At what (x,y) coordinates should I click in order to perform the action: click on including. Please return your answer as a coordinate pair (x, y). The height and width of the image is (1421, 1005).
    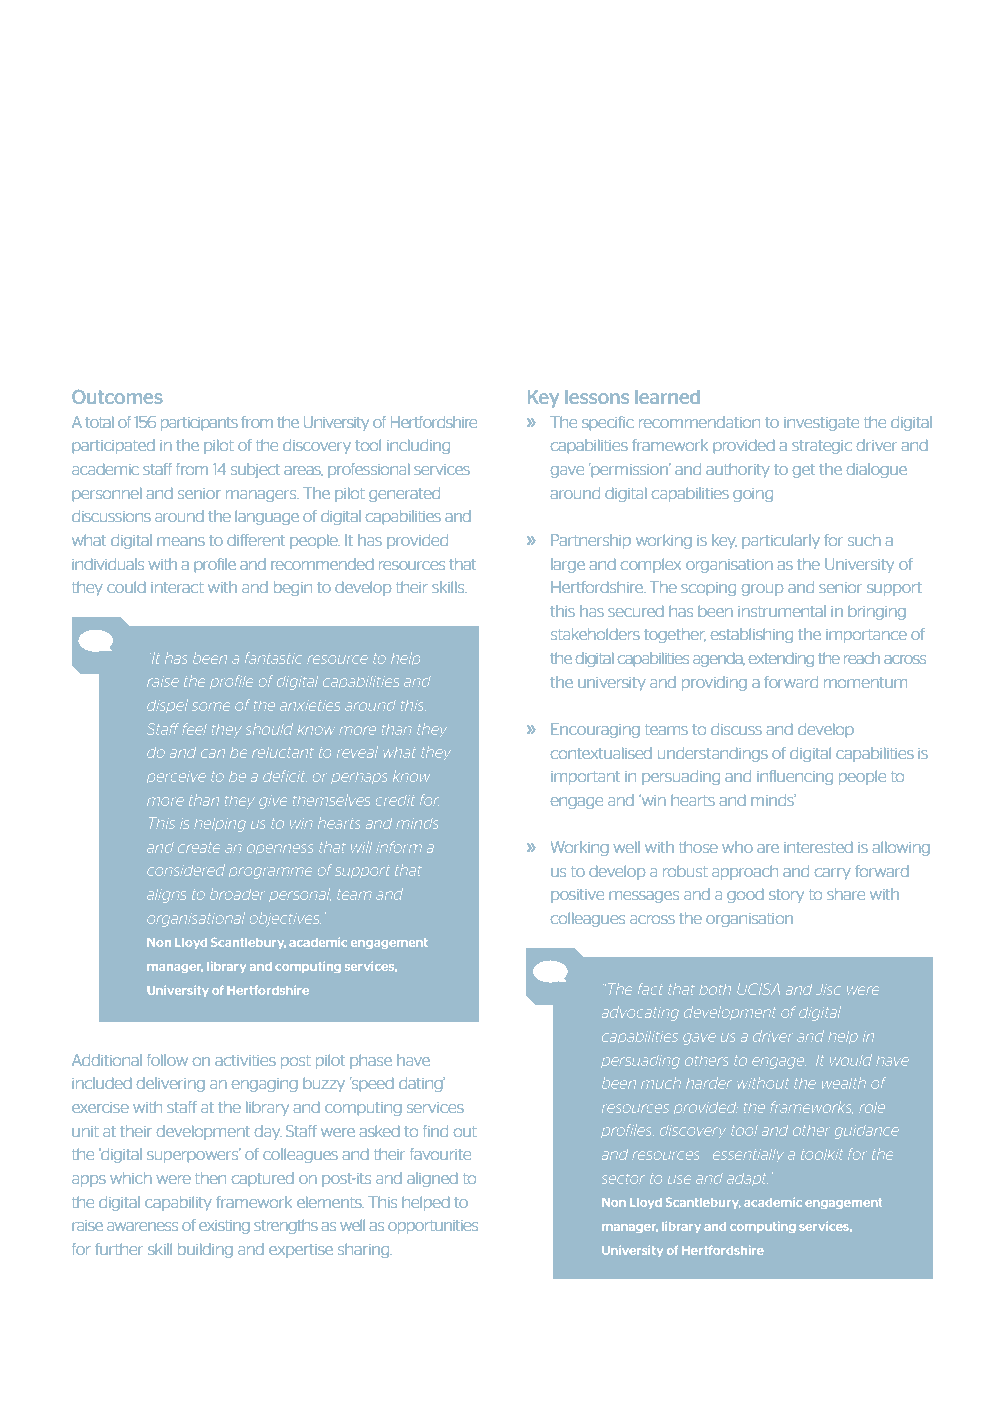
    Looking at the image, I should click on (418, 446).
